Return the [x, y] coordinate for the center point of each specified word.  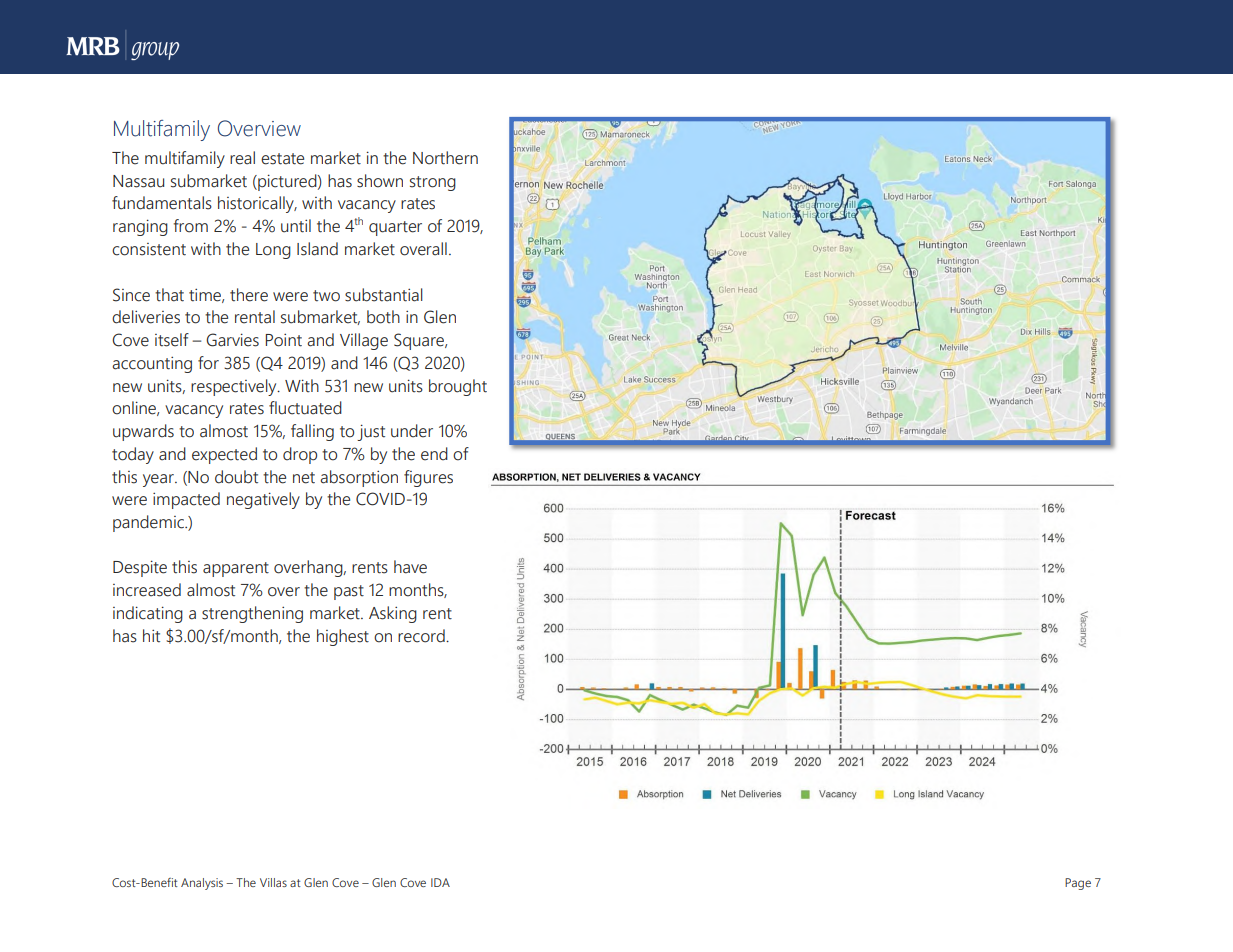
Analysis [202, 884]
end [434, 454]
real [242, 158]
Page [1078, 884]
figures [428, 478]
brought [458, 387]
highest [343, 637]
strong [433, 183]
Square [420, 341]
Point [284, 340]
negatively [263, 500]
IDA [440, 882]
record [422, 636]
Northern [445, 158]
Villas [273, 882]
